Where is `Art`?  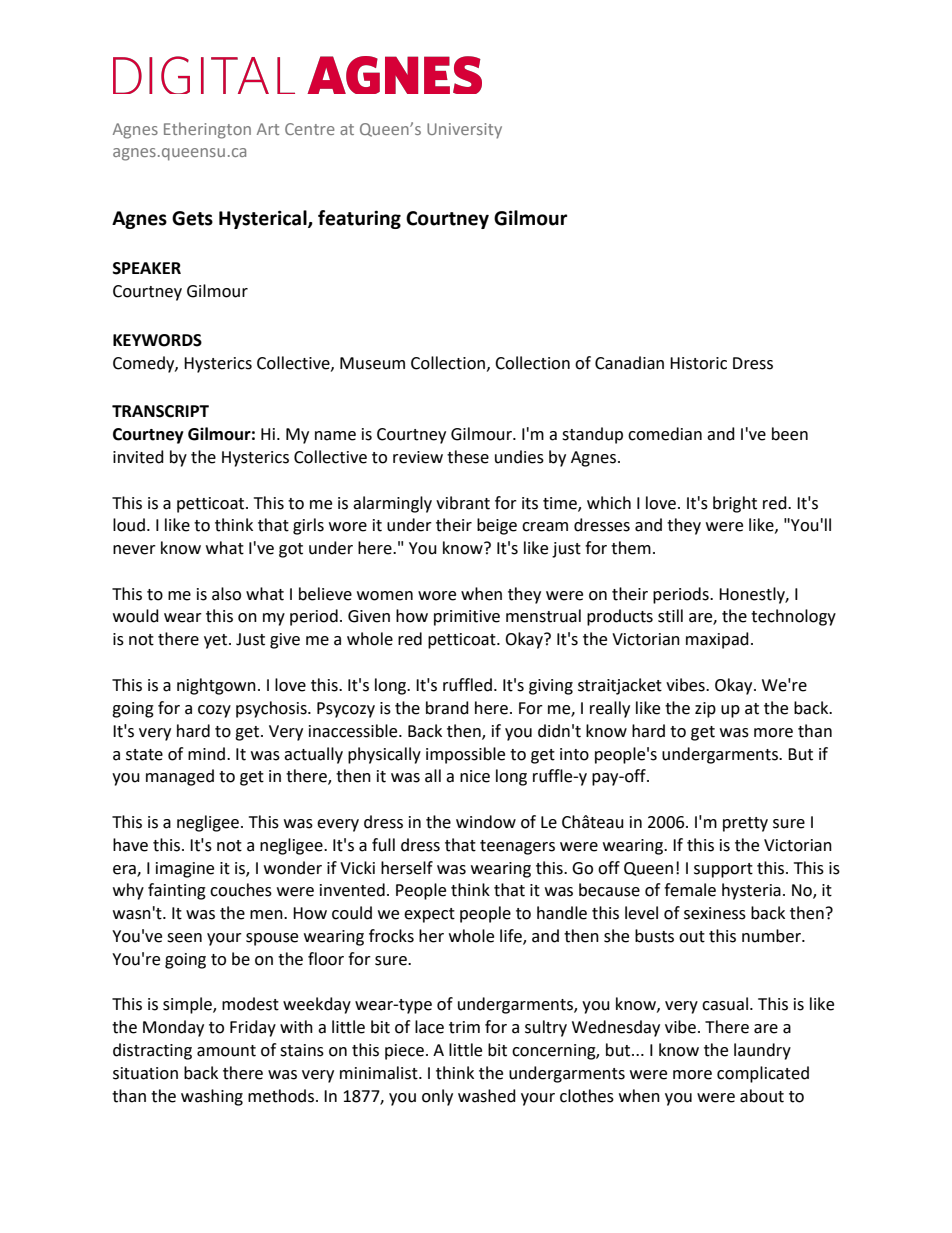
Art is located at coordinates (268, 129).
